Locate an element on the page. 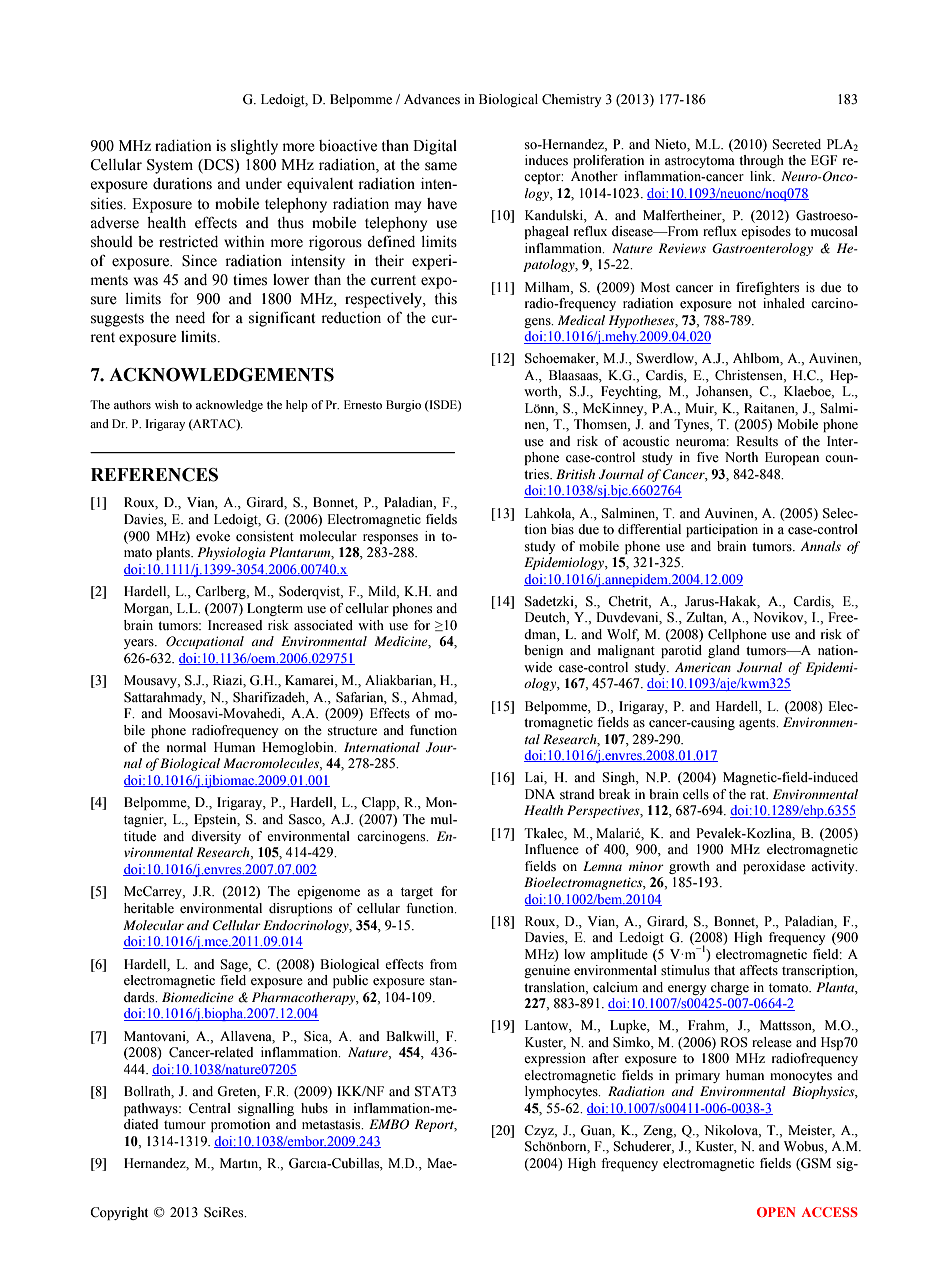 The width and height of the page is (948, 1288). DNA is located at coordinates (540, 794).
